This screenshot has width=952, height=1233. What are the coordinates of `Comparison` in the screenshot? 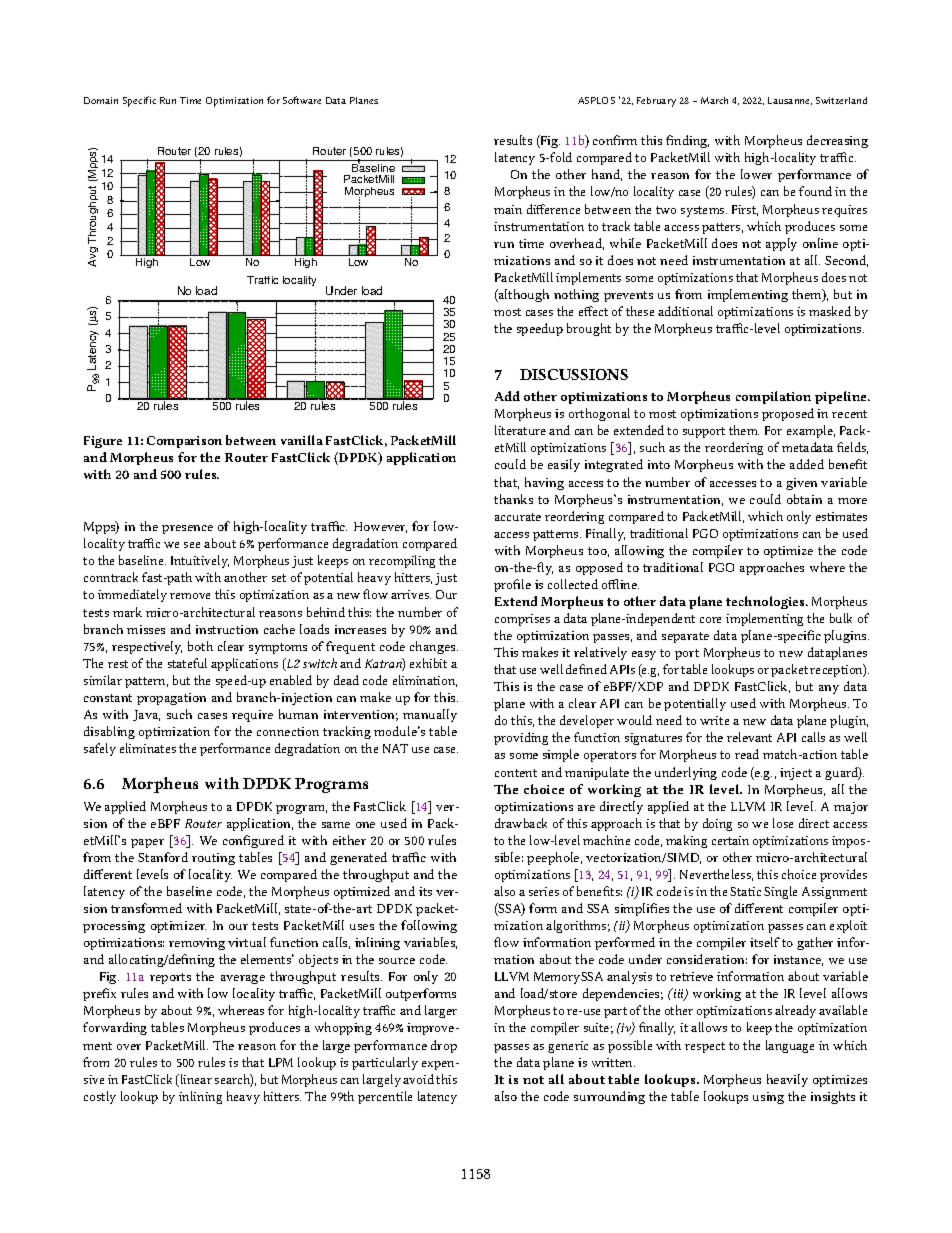 It's located at (184, 442).
